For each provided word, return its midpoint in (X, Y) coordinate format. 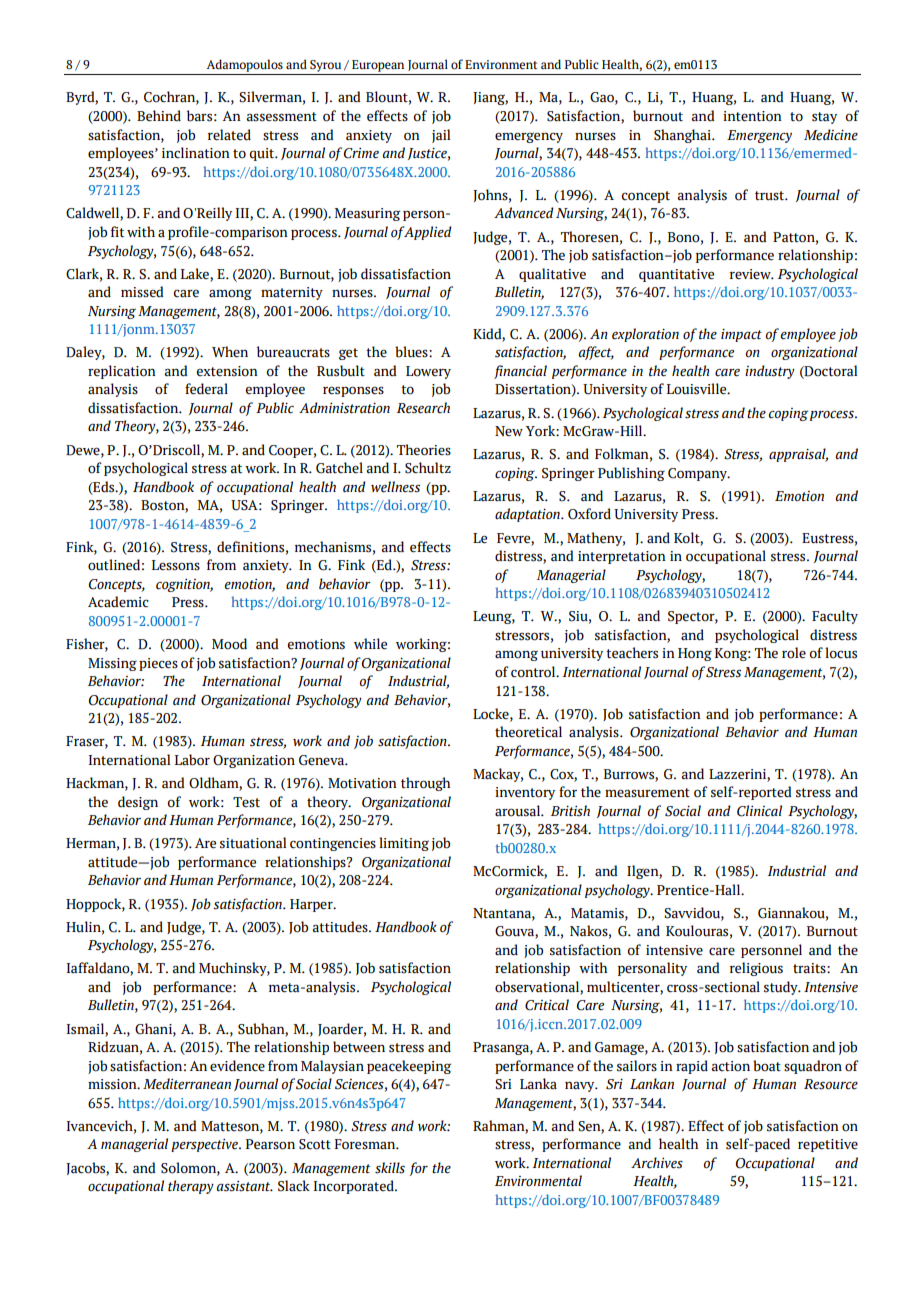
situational (253, 843)
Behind (159, 116)
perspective (205, 1145)
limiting (404, 844)
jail (441, 136)
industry (770, 372)
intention (752, 116)
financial (520, 372)
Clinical (759, 811)
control (534, 672)
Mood (229, 644)
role (794, 653)
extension (227, 371)
